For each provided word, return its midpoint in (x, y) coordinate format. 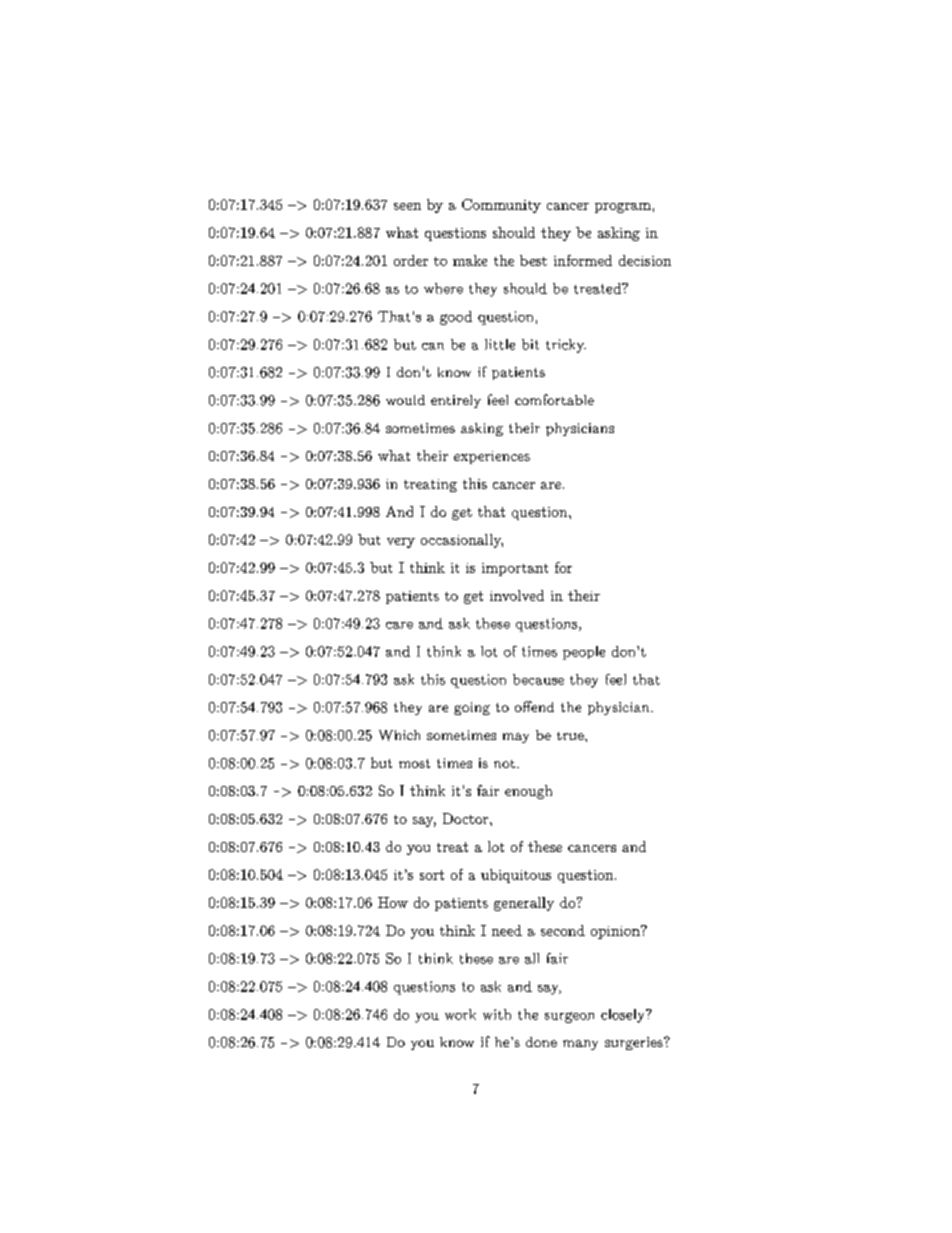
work (460, 1014)
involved (517, 595)
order (411, 260)
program (623, 208)
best (533, 260)
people (584, 653)
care (399, 625)
